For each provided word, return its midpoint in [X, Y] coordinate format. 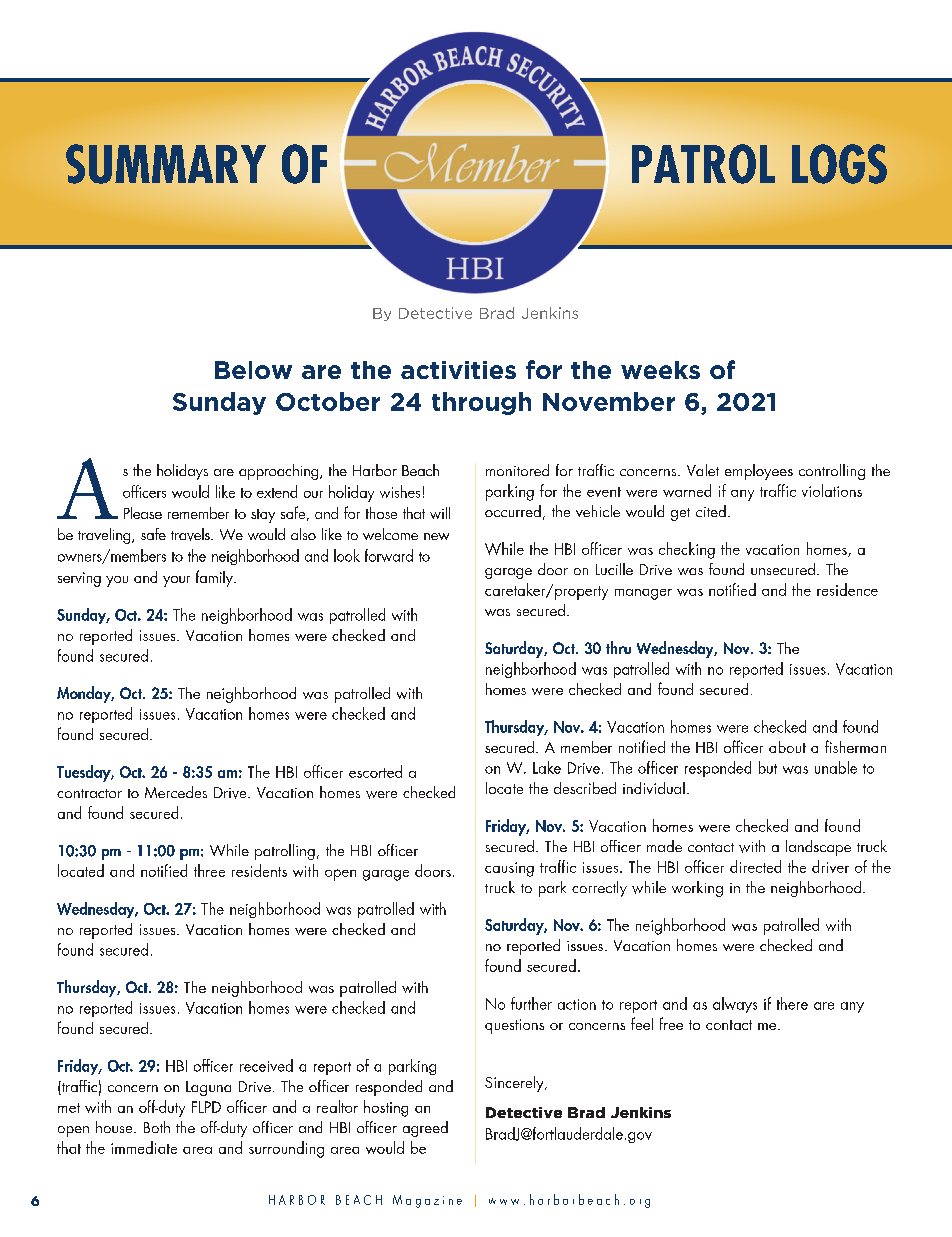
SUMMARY [166, 164]
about [787, 747]
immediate [144, 1147]
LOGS [839, 164]
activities [458, 370]
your [176, 581]
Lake [547, 767]
